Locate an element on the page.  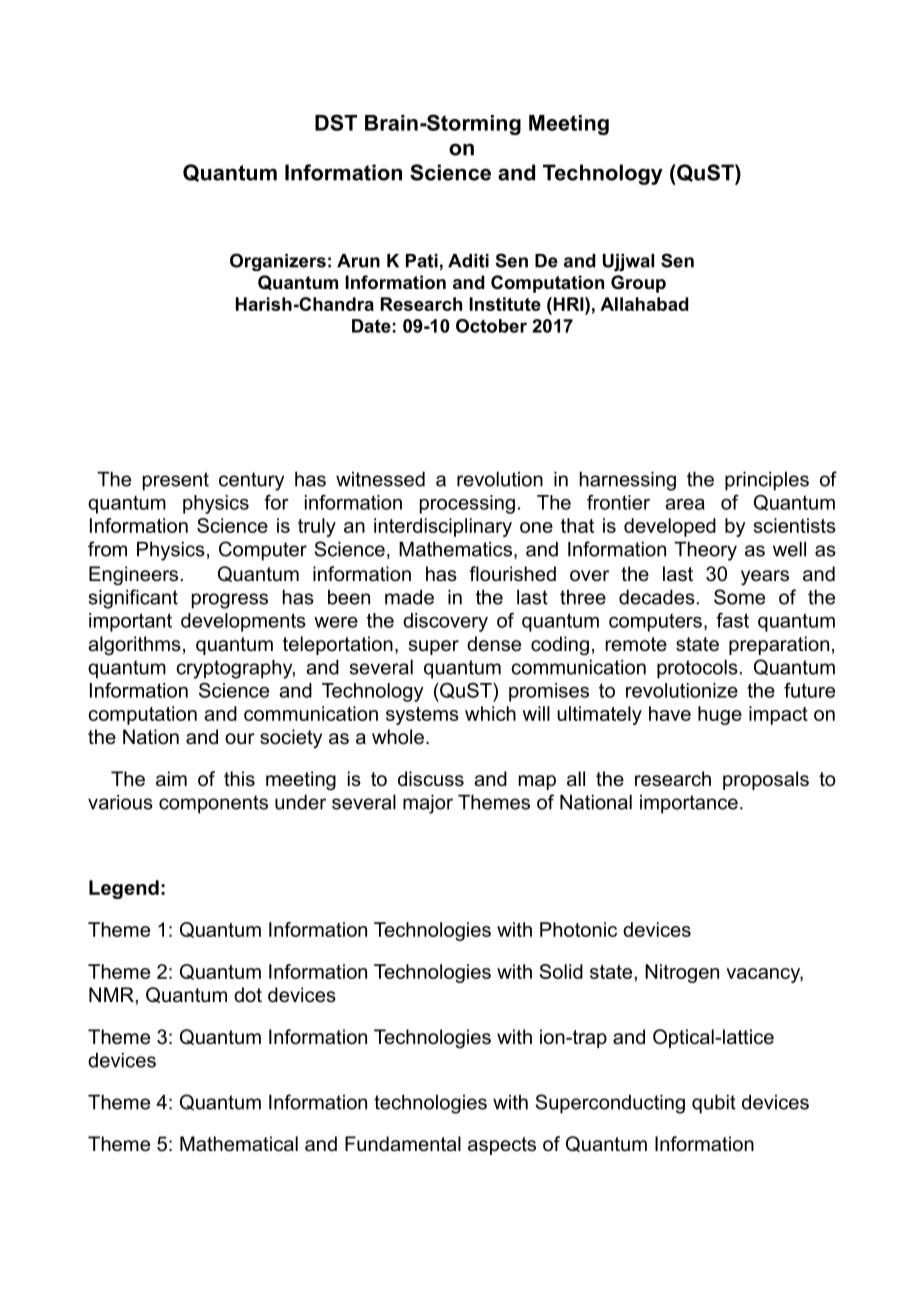
importance is located at coordinates (689, 804).
